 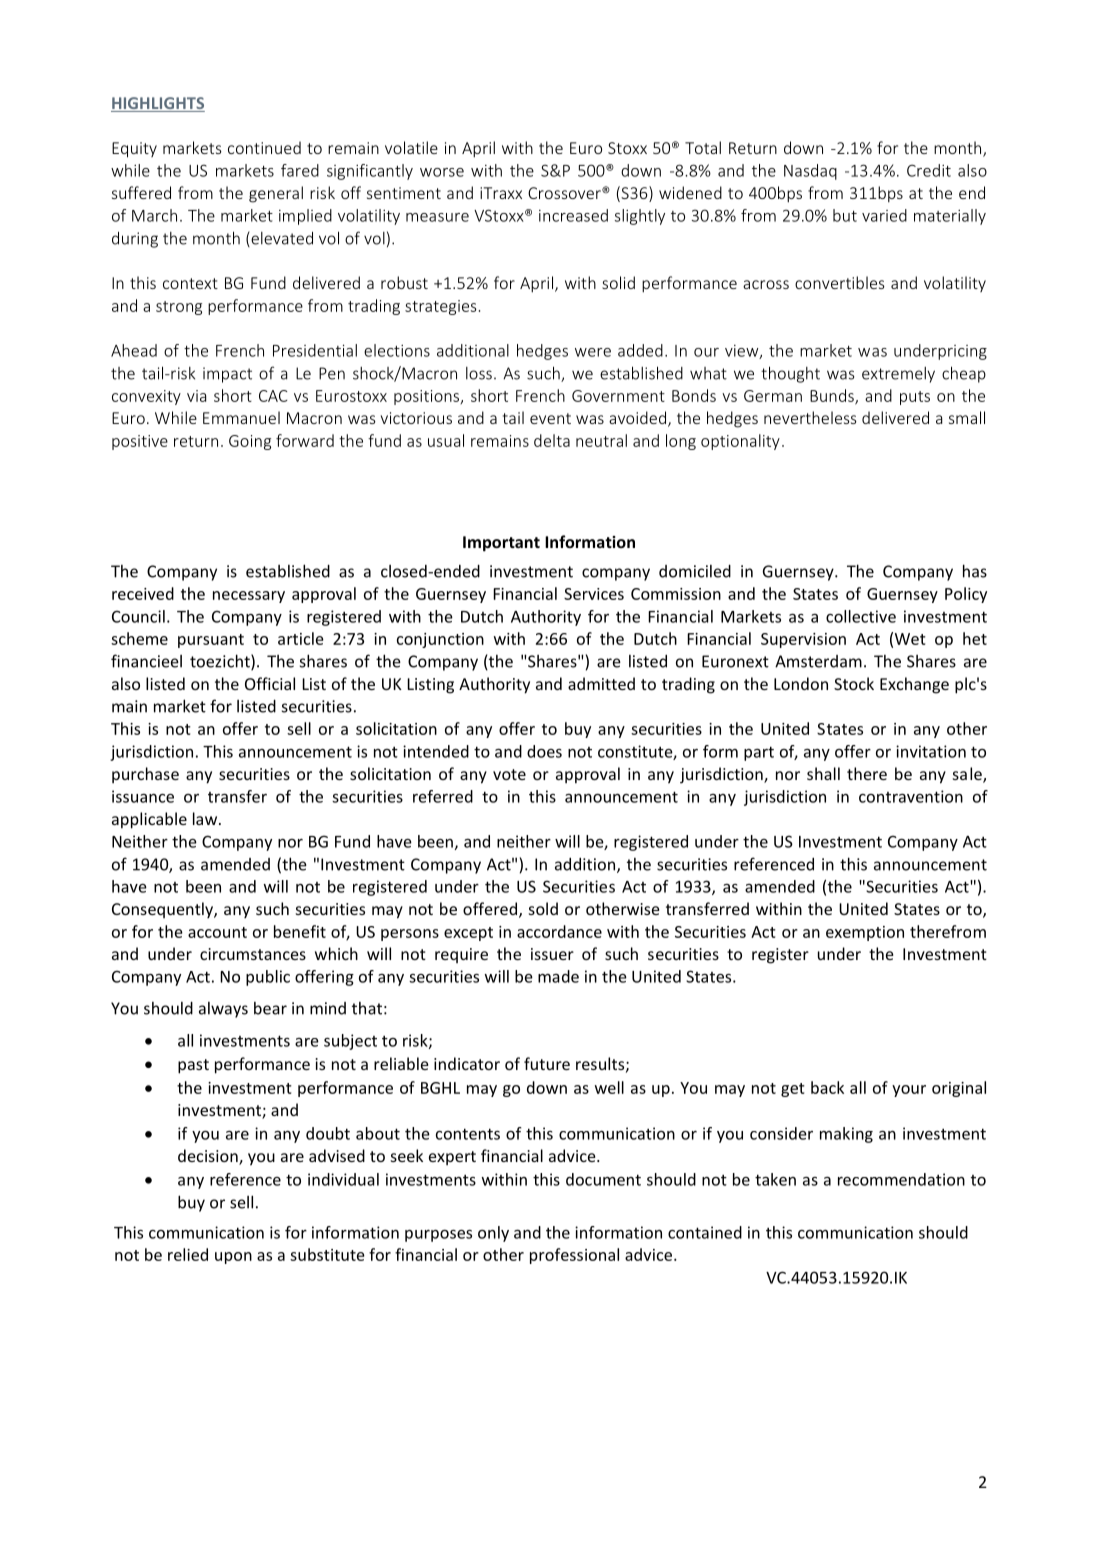 I want to click on Crossover, so click(x=565, y=193).
